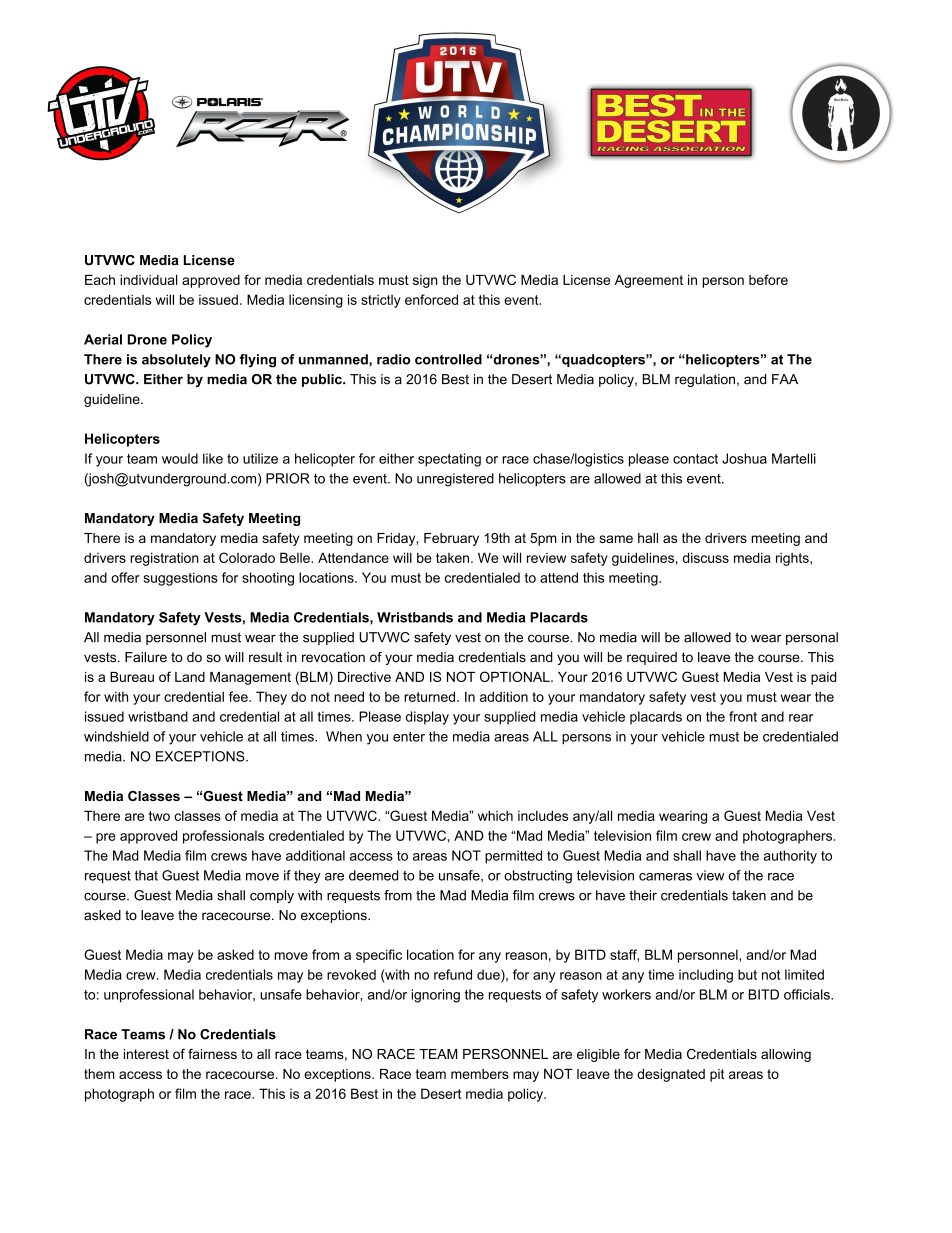 This image has height=1233, width=952. What do you see at coordinates (717, 1075) in the image?
I see `pit` at bounding box center [717, 1075].
